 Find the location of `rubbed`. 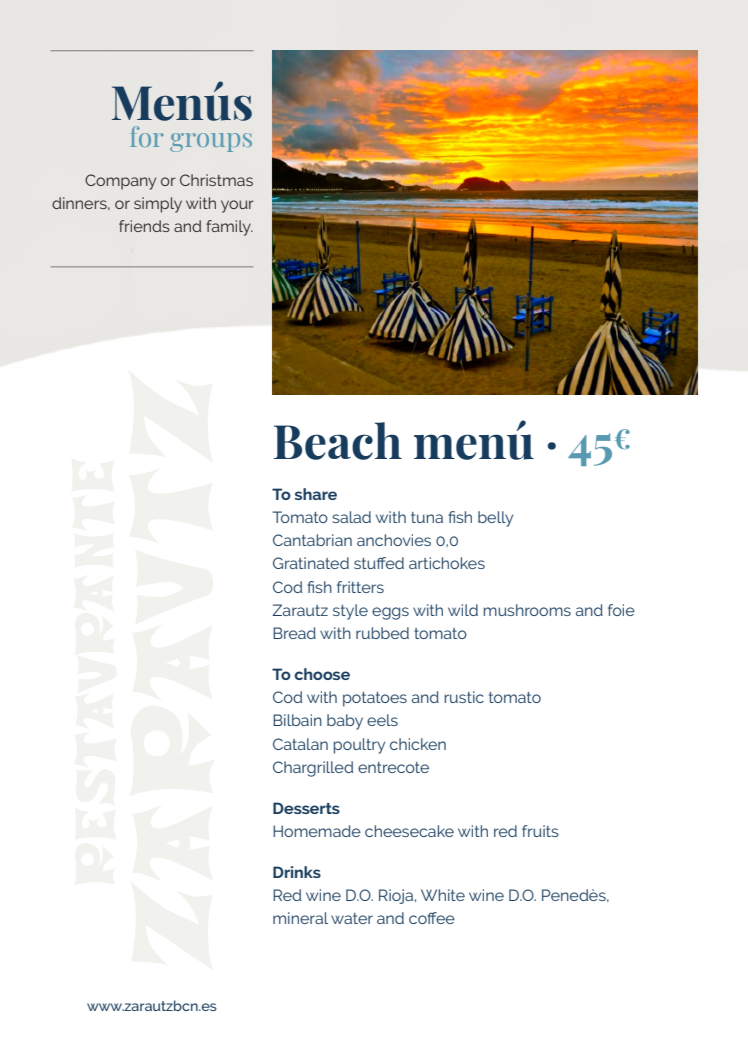

rubbed is located at coordinates (382, 633).
